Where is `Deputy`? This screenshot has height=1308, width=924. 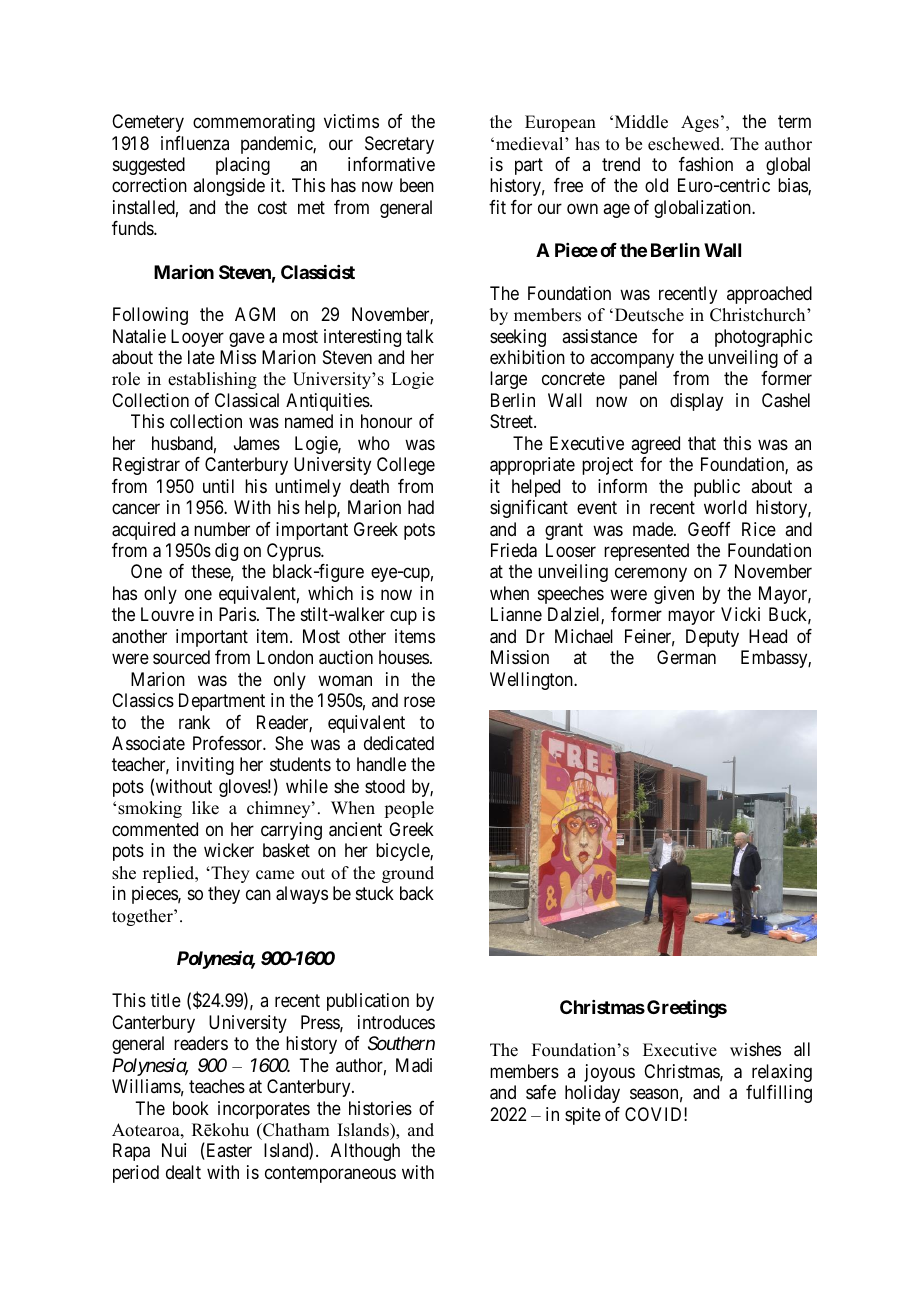
Deputy is located at coordinates (712, 638).
